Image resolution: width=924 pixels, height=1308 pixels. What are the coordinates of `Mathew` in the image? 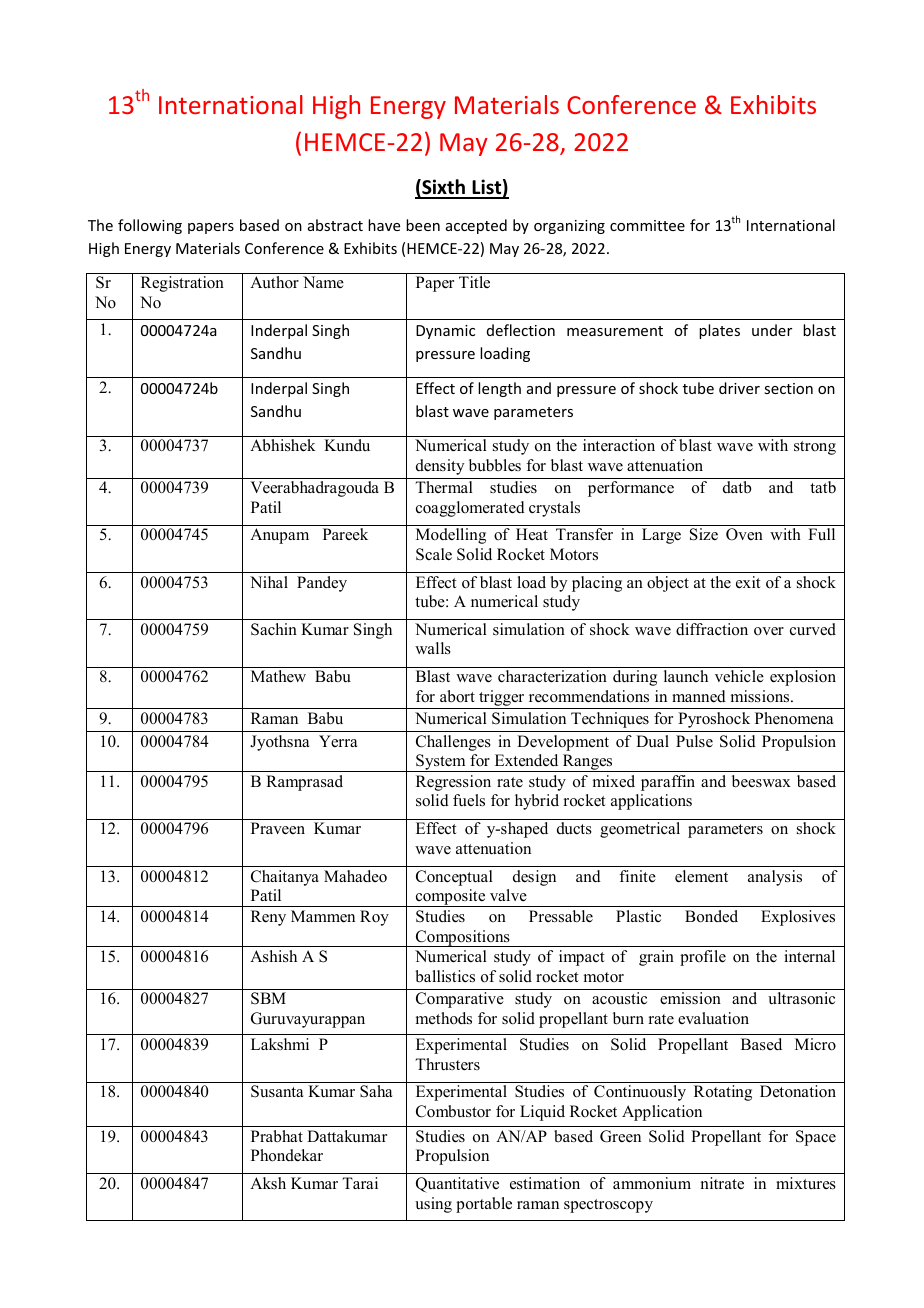 It's located at (278, 676).
